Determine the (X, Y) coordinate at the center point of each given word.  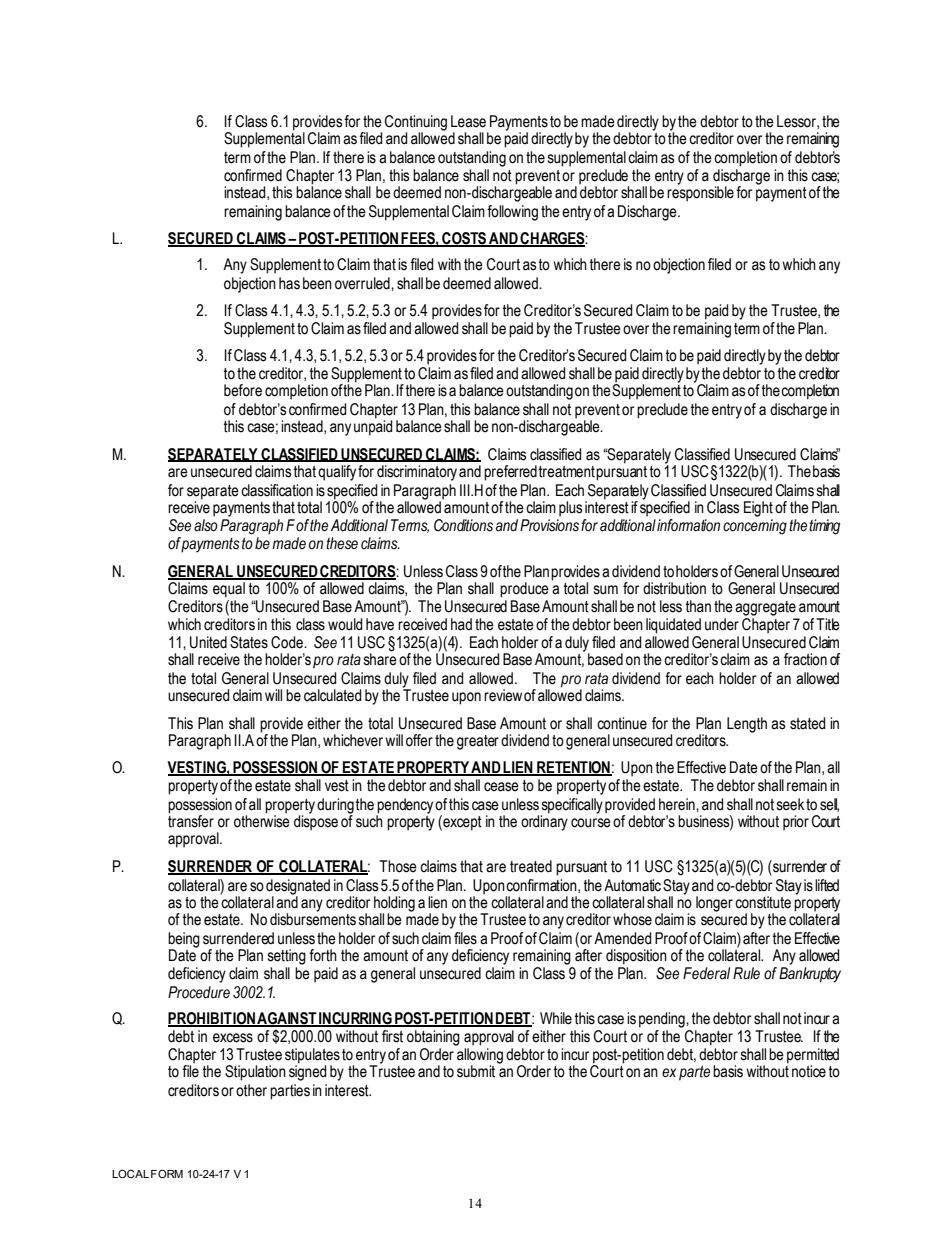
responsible (700, 193)
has (289, 283)
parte (694, 1073)
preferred (510, 473)
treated (531, 866)
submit (476, 1071)
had (461, 624)
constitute (763, 902)
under (722, 624)
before (243, 390)
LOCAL (130, 1173)
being (184, 941)
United (208, 642)
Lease (468, 121)
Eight (758, 509)
